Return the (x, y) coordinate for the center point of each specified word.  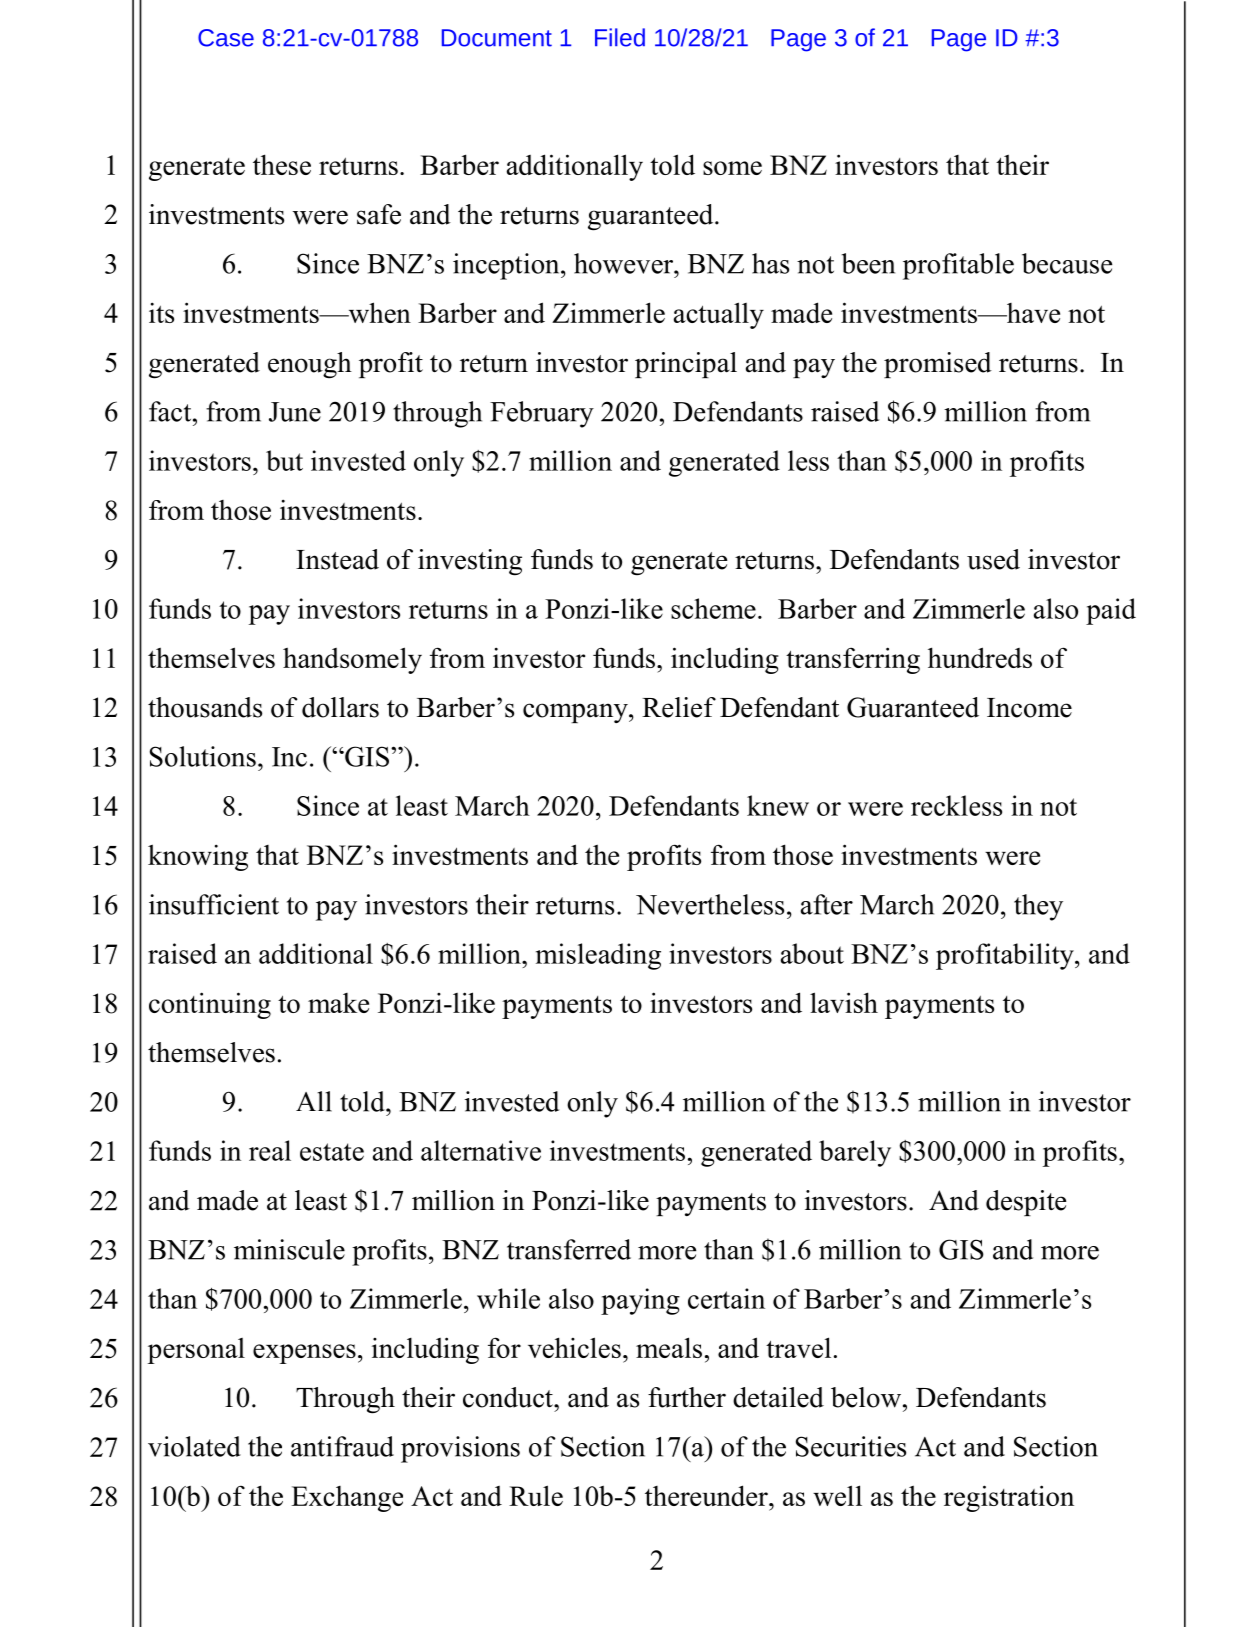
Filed (620, 37)
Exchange (347, 1499)
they (1038, 907)
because (1067, 263)
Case (226, 38)
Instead (337, 559)
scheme (713, 608)
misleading (598, 956)
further (687, 1397)
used (993, 559)
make (338, 1003)
